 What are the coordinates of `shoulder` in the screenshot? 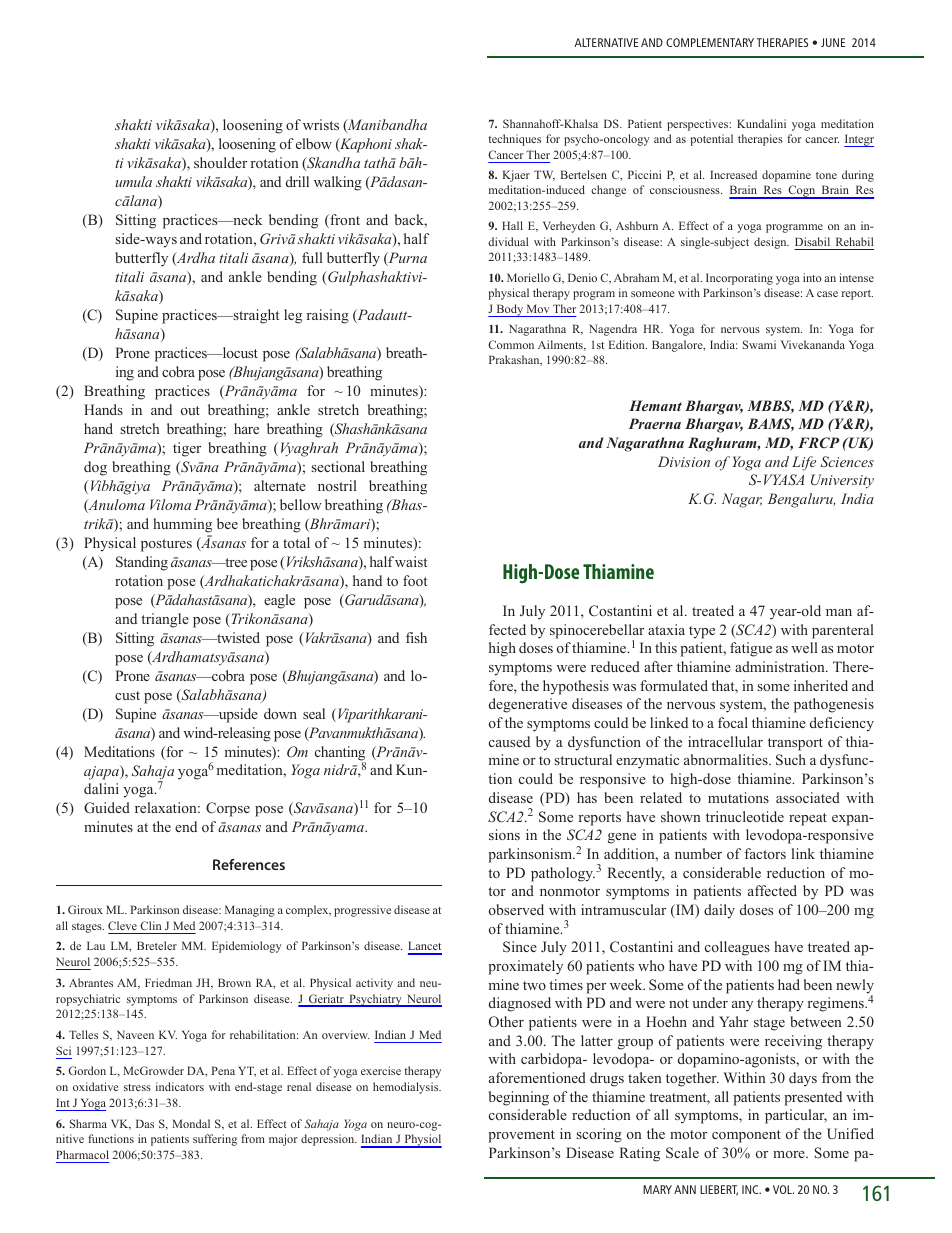 It's located at (220, 162).
